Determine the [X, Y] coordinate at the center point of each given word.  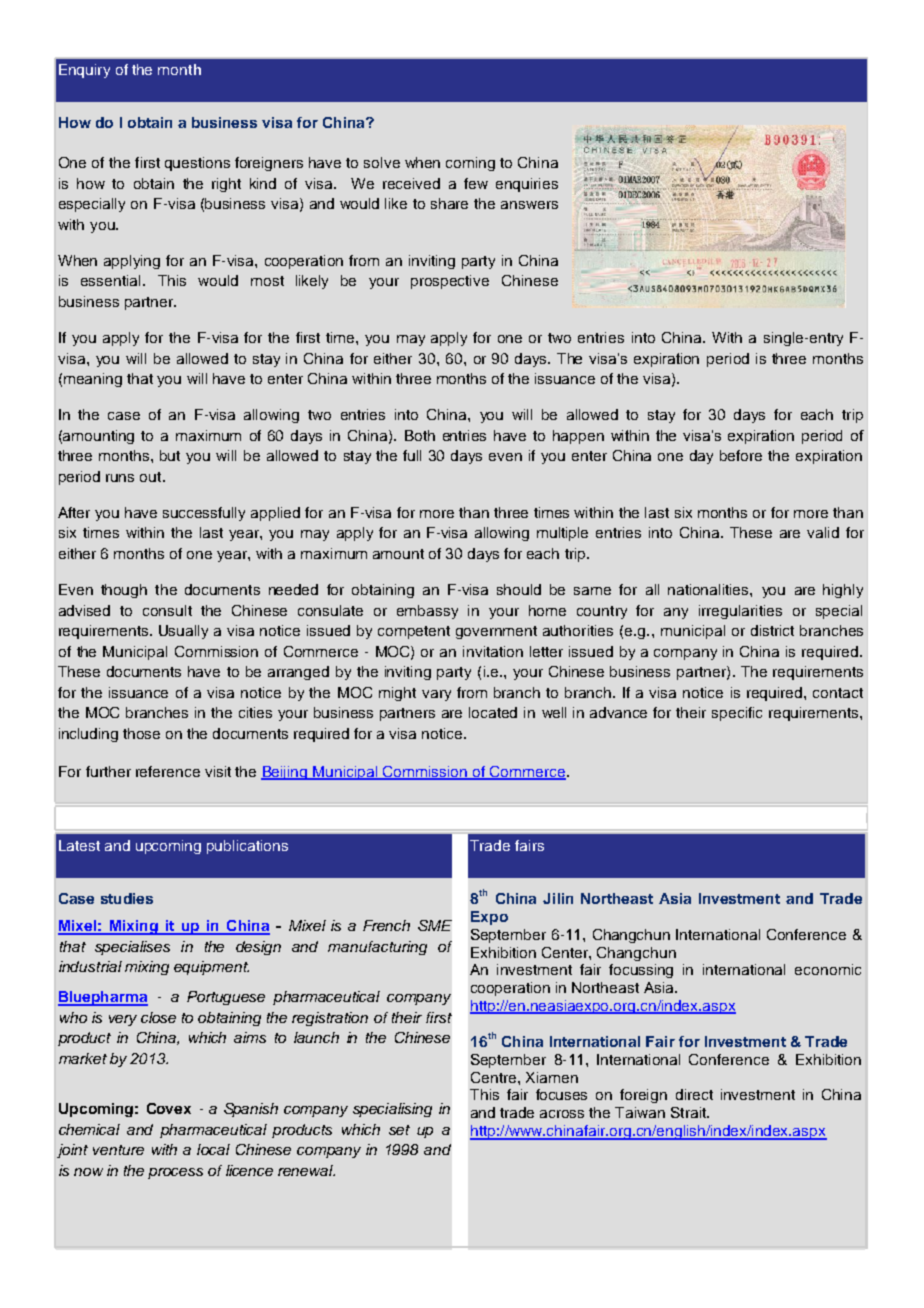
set [399, 1130]
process [175, 1173]
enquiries [527, 185]
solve [382, 162]
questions [197, 164]
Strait [689, 1112]
